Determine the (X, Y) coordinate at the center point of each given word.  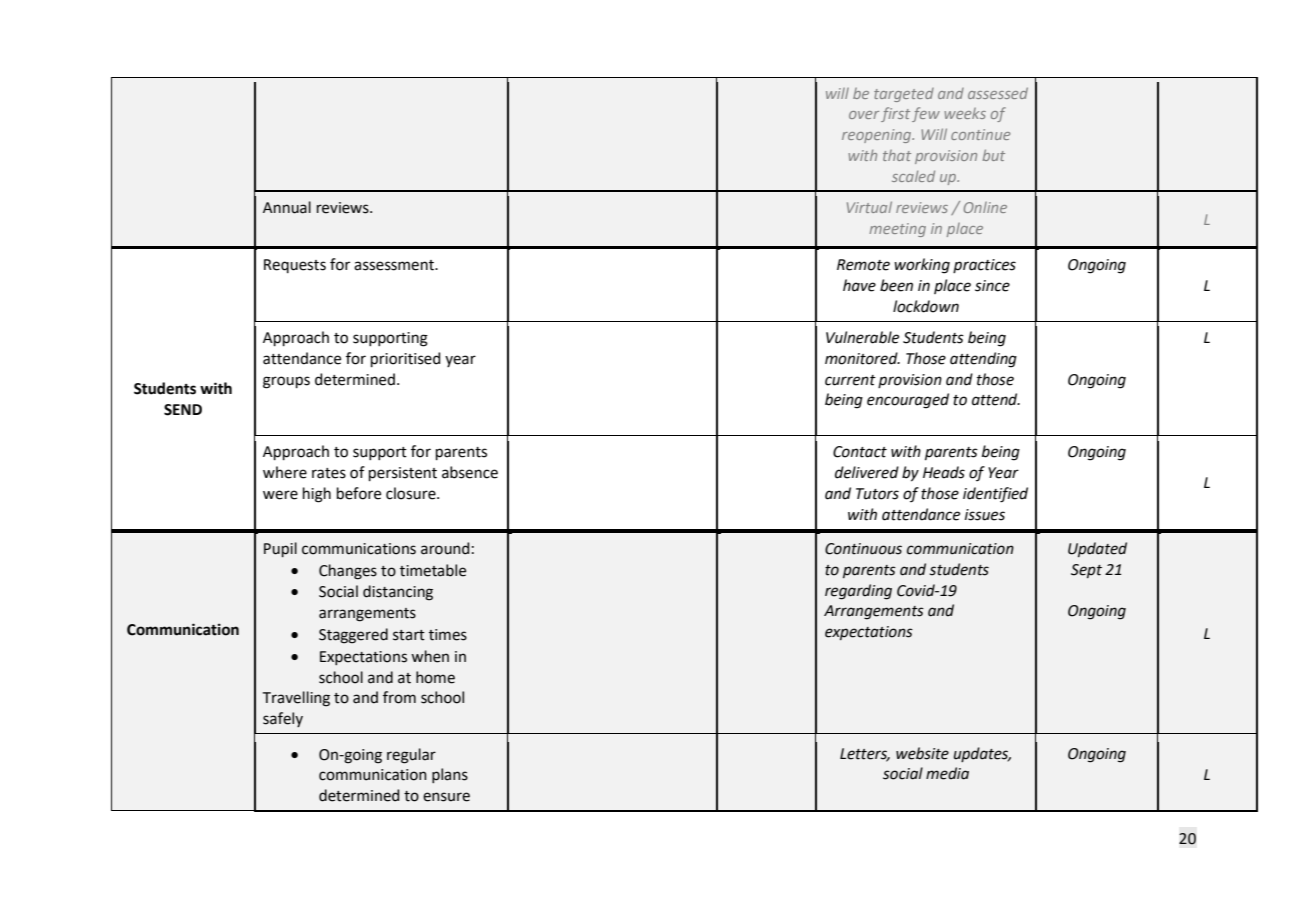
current (850, 380)
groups (286, 382)
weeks (965, 113)
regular (411, 756)
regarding (858, 592)
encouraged (908, 401)
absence (470, 472)
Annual (287, 207)
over (864, 115)
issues (985, 515)
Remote (863, 265)
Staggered (353, 636)
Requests (295, 266)
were (280, 495)
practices (984, 266)
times (448, 635)
